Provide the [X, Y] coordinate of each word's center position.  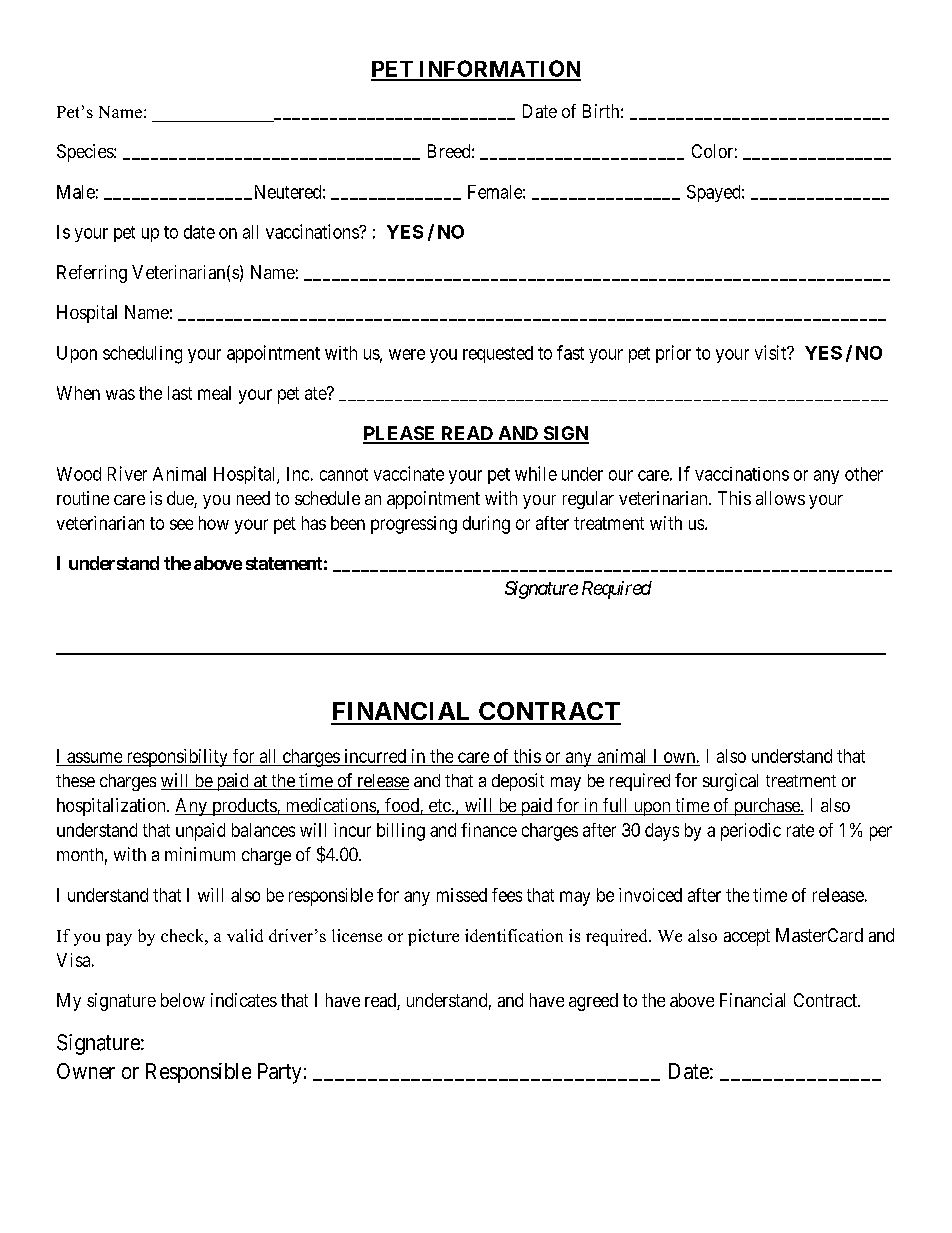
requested [498, 354]
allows [780, 498]
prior [673, 354]
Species [86, 153]
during [486, 525]
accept [747, 937]
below [183, 1000]
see [181, 524]
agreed [593, 1002]
